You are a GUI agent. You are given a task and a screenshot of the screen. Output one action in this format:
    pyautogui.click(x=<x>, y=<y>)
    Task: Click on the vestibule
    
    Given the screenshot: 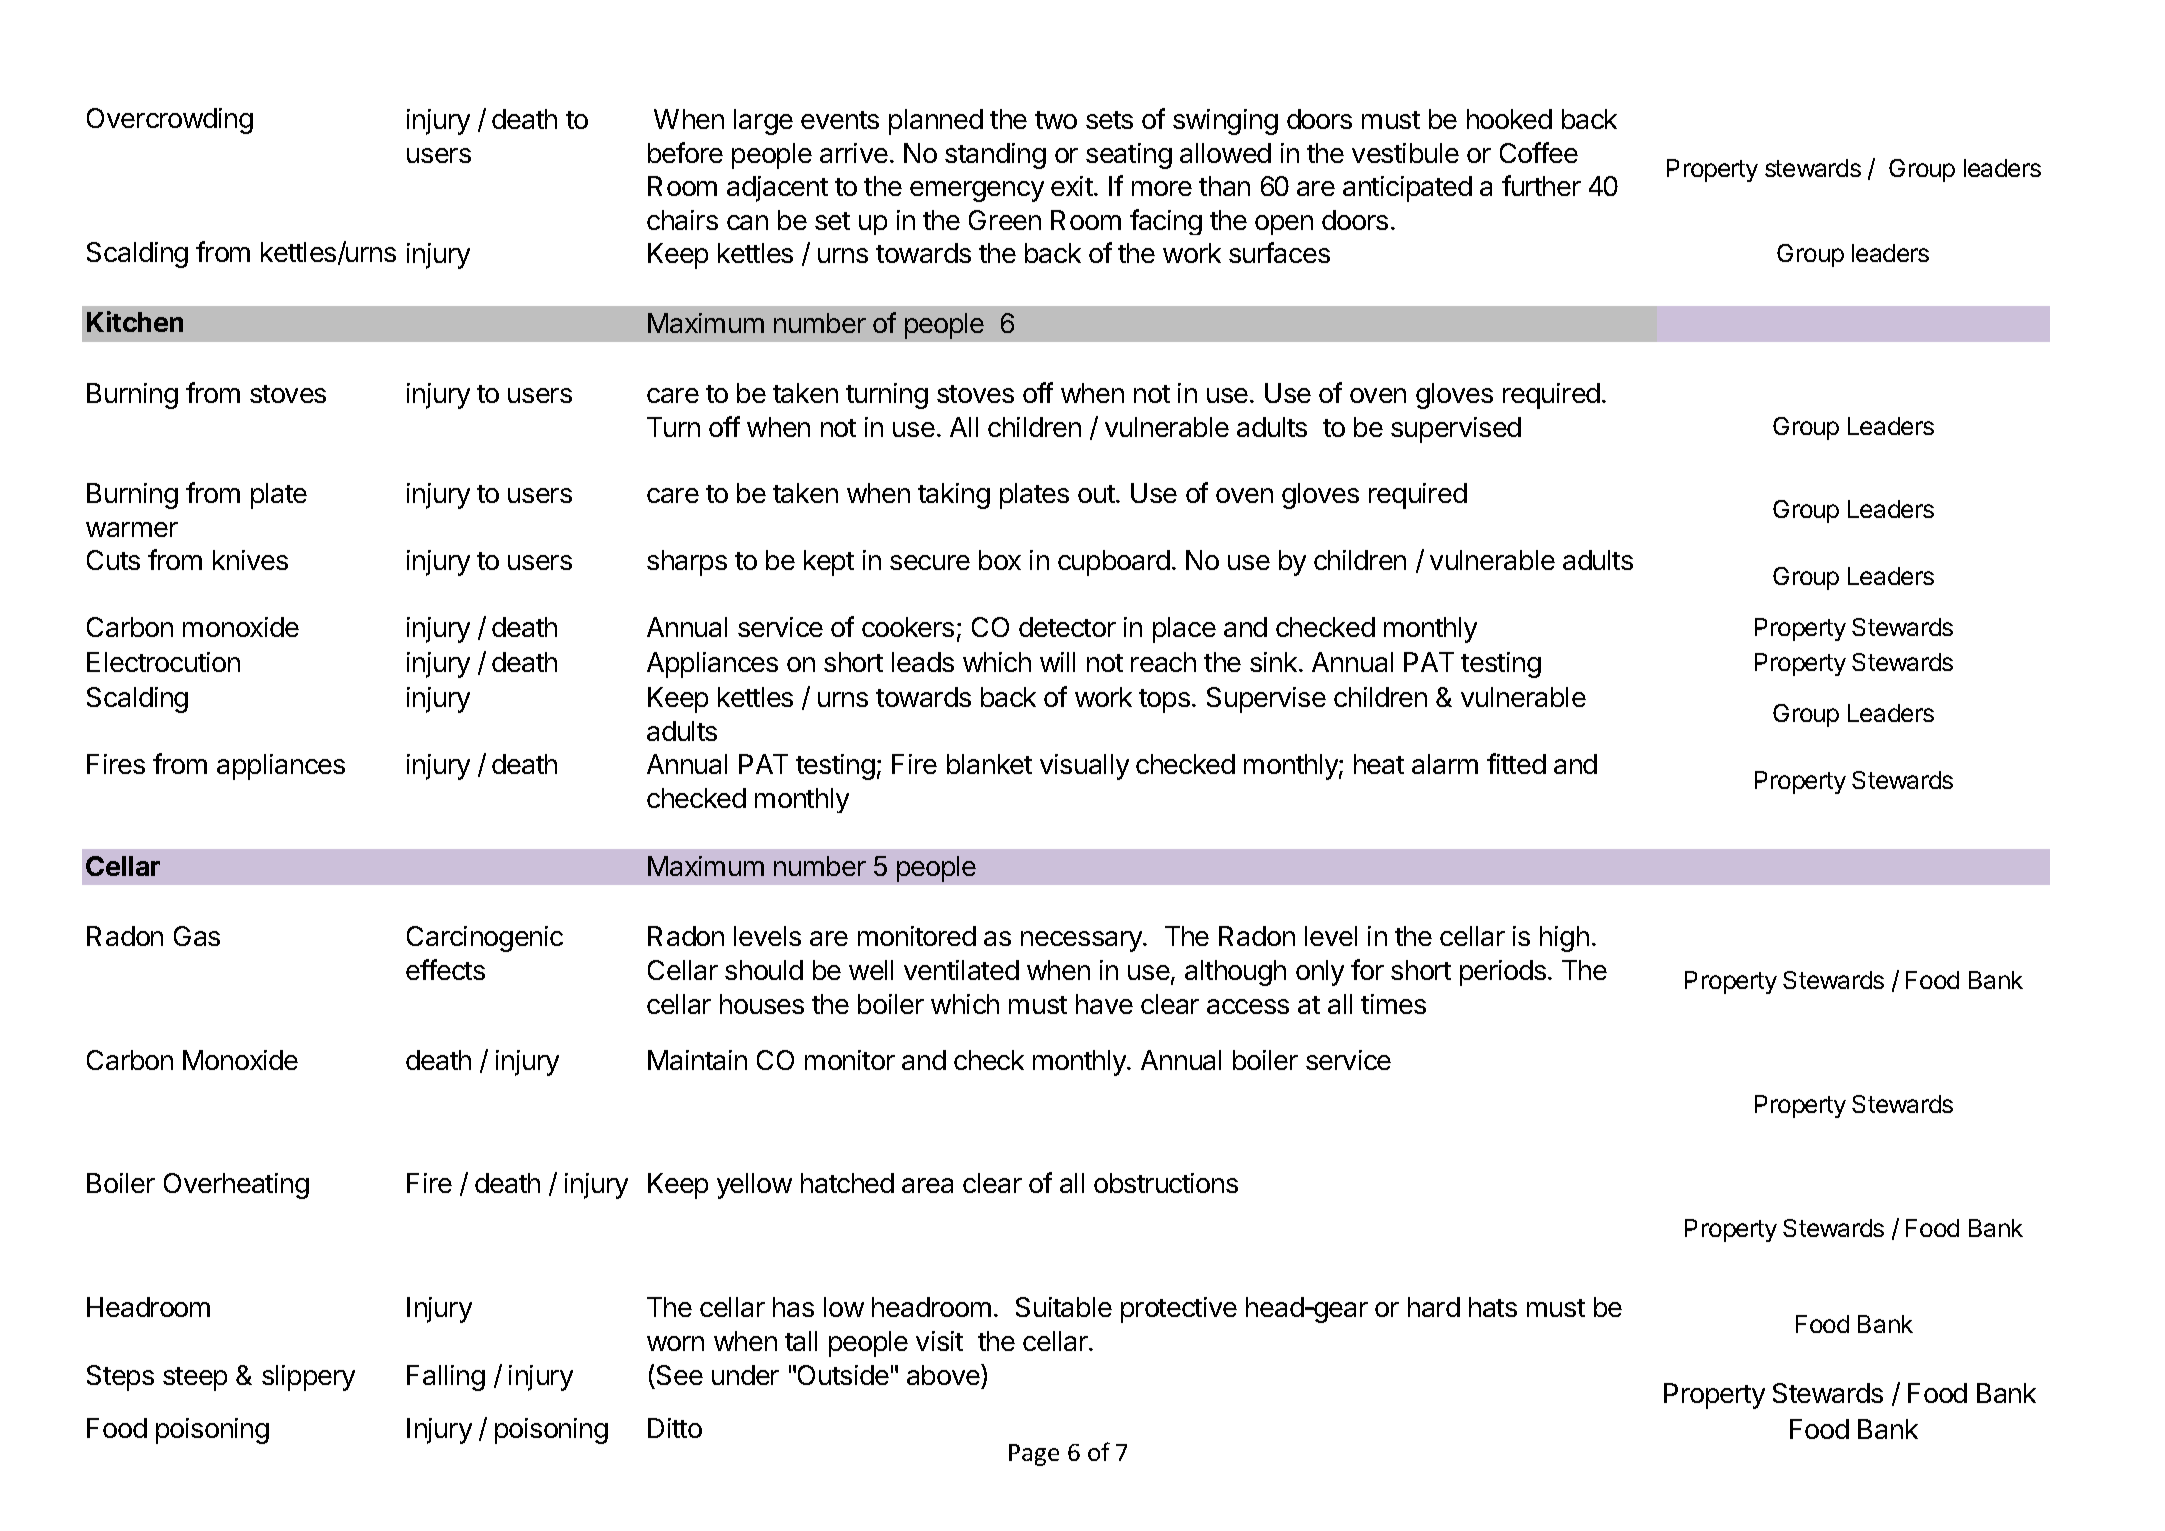 What is the action you would take?
    pyautogui.click(x=1405, y=153)
